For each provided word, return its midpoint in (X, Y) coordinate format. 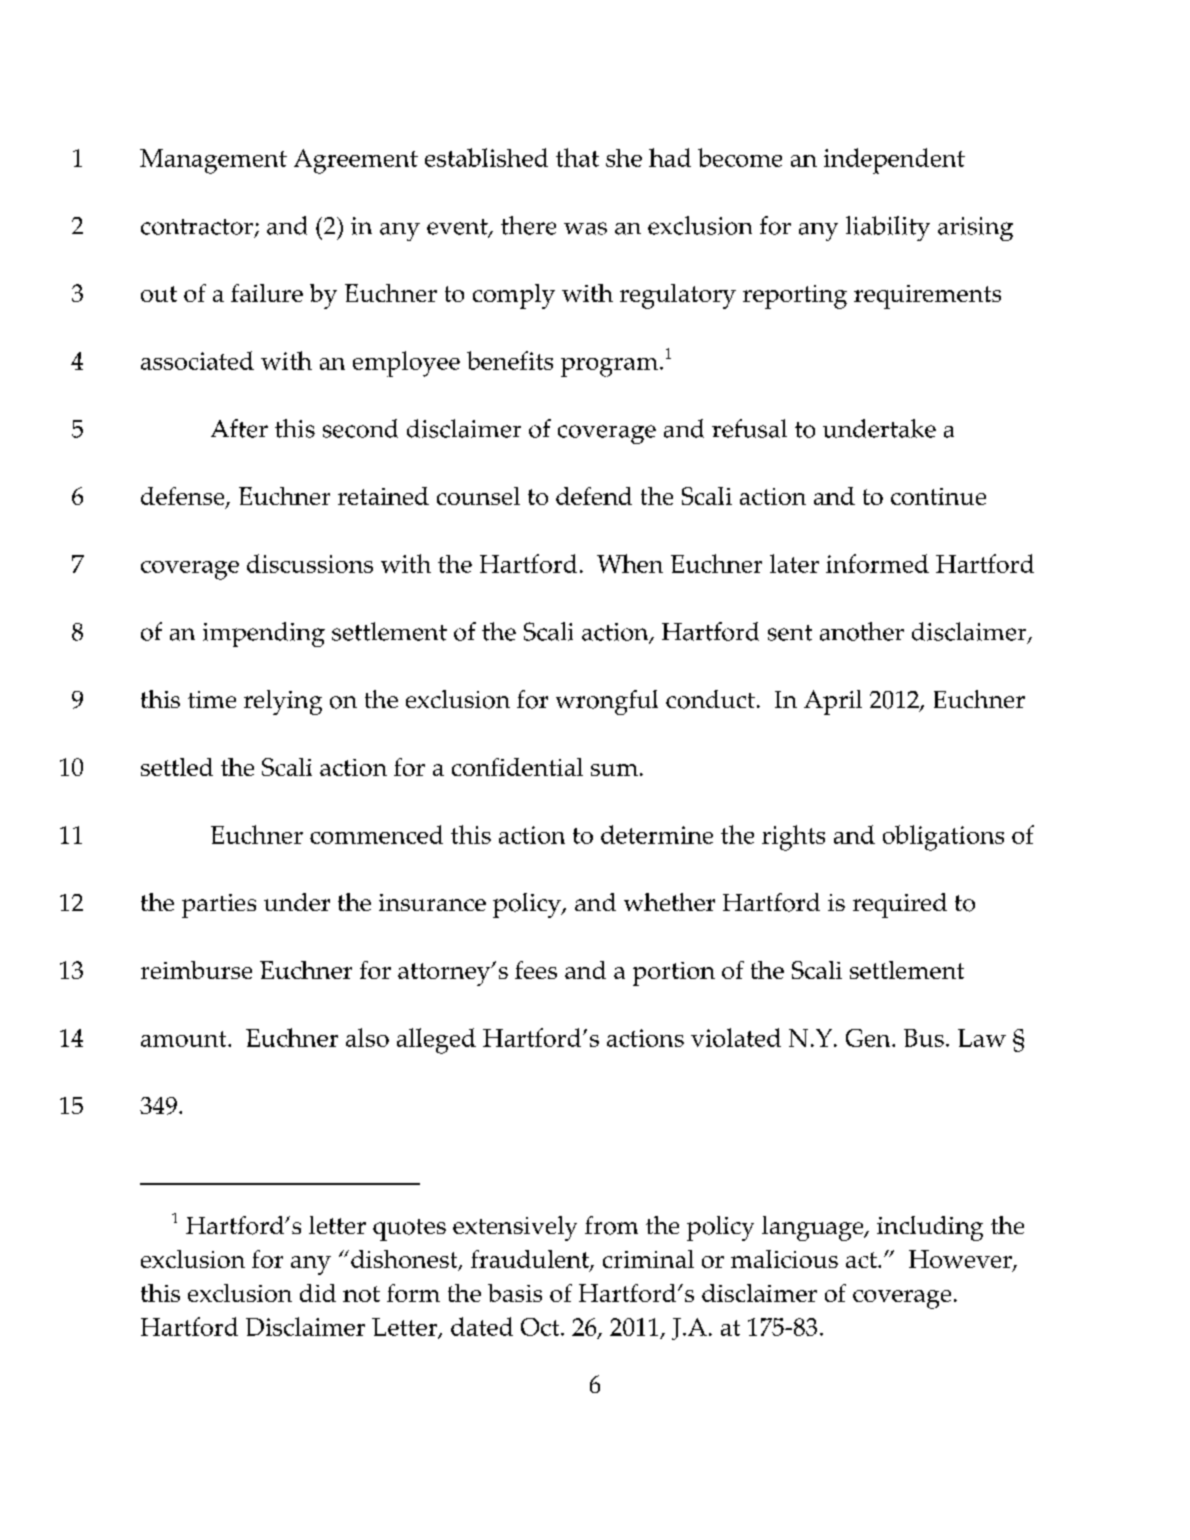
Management (213, 161)
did (318, 1293)
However (961, 1260)
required (900, 905)
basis (515, 1293)
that (577, 157)
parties (219, 906)
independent (894, 161)
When (630, 563)
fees (536, 970)
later (794, 563)
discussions (310, 563)
